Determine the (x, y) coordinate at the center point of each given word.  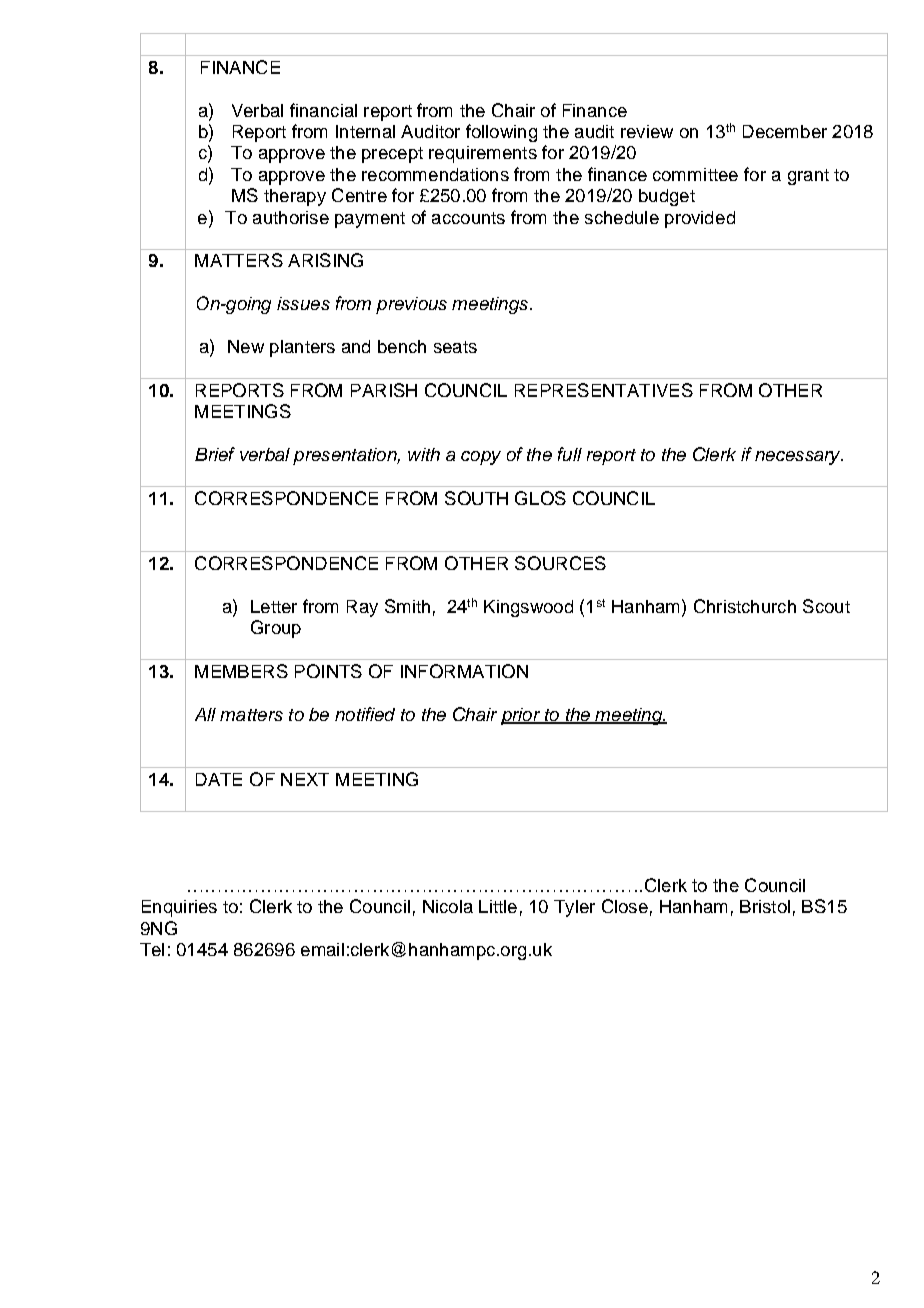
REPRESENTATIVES (604, 390)
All (205, 714)
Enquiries (179, 908)
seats (455, 347)
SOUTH (476, 498)
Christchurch (745, 606)
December (785, 131)
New (246, 346)
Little (498, 906)
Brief (215, 454)
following (501, 133)
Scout (826, 606)
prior (522, 716)
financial (323, 110)
